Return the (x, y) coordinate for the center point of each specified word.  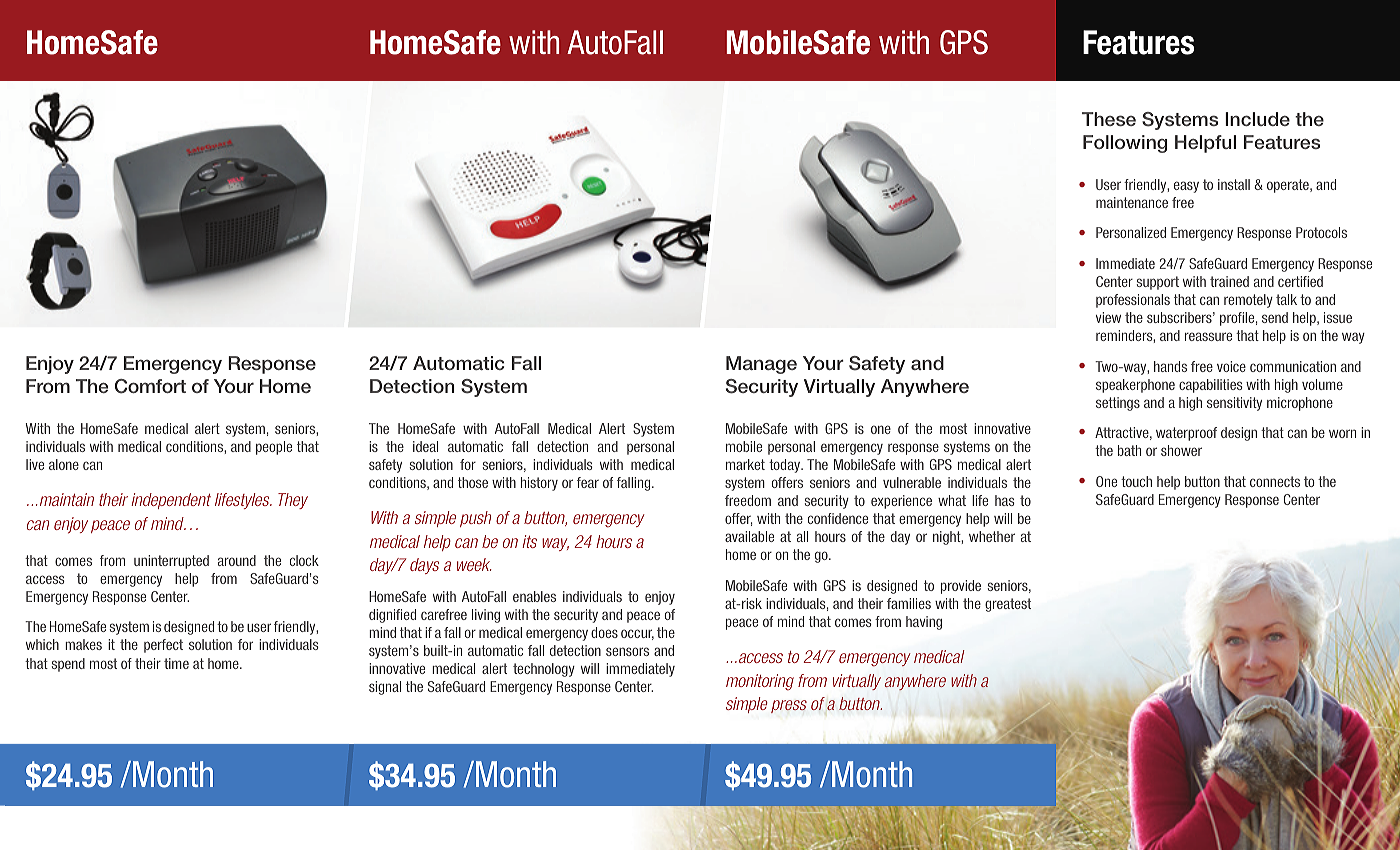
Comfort (150, 386)
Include (1257, 119)
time (176, 663)
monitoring (760, 682)
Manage (761, 365)
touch (1136, 481)
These (1109, 119)
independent (171, 501)
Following (1125, 144)
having (924, 623)
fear (588, 482)
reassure (1208, 336)
